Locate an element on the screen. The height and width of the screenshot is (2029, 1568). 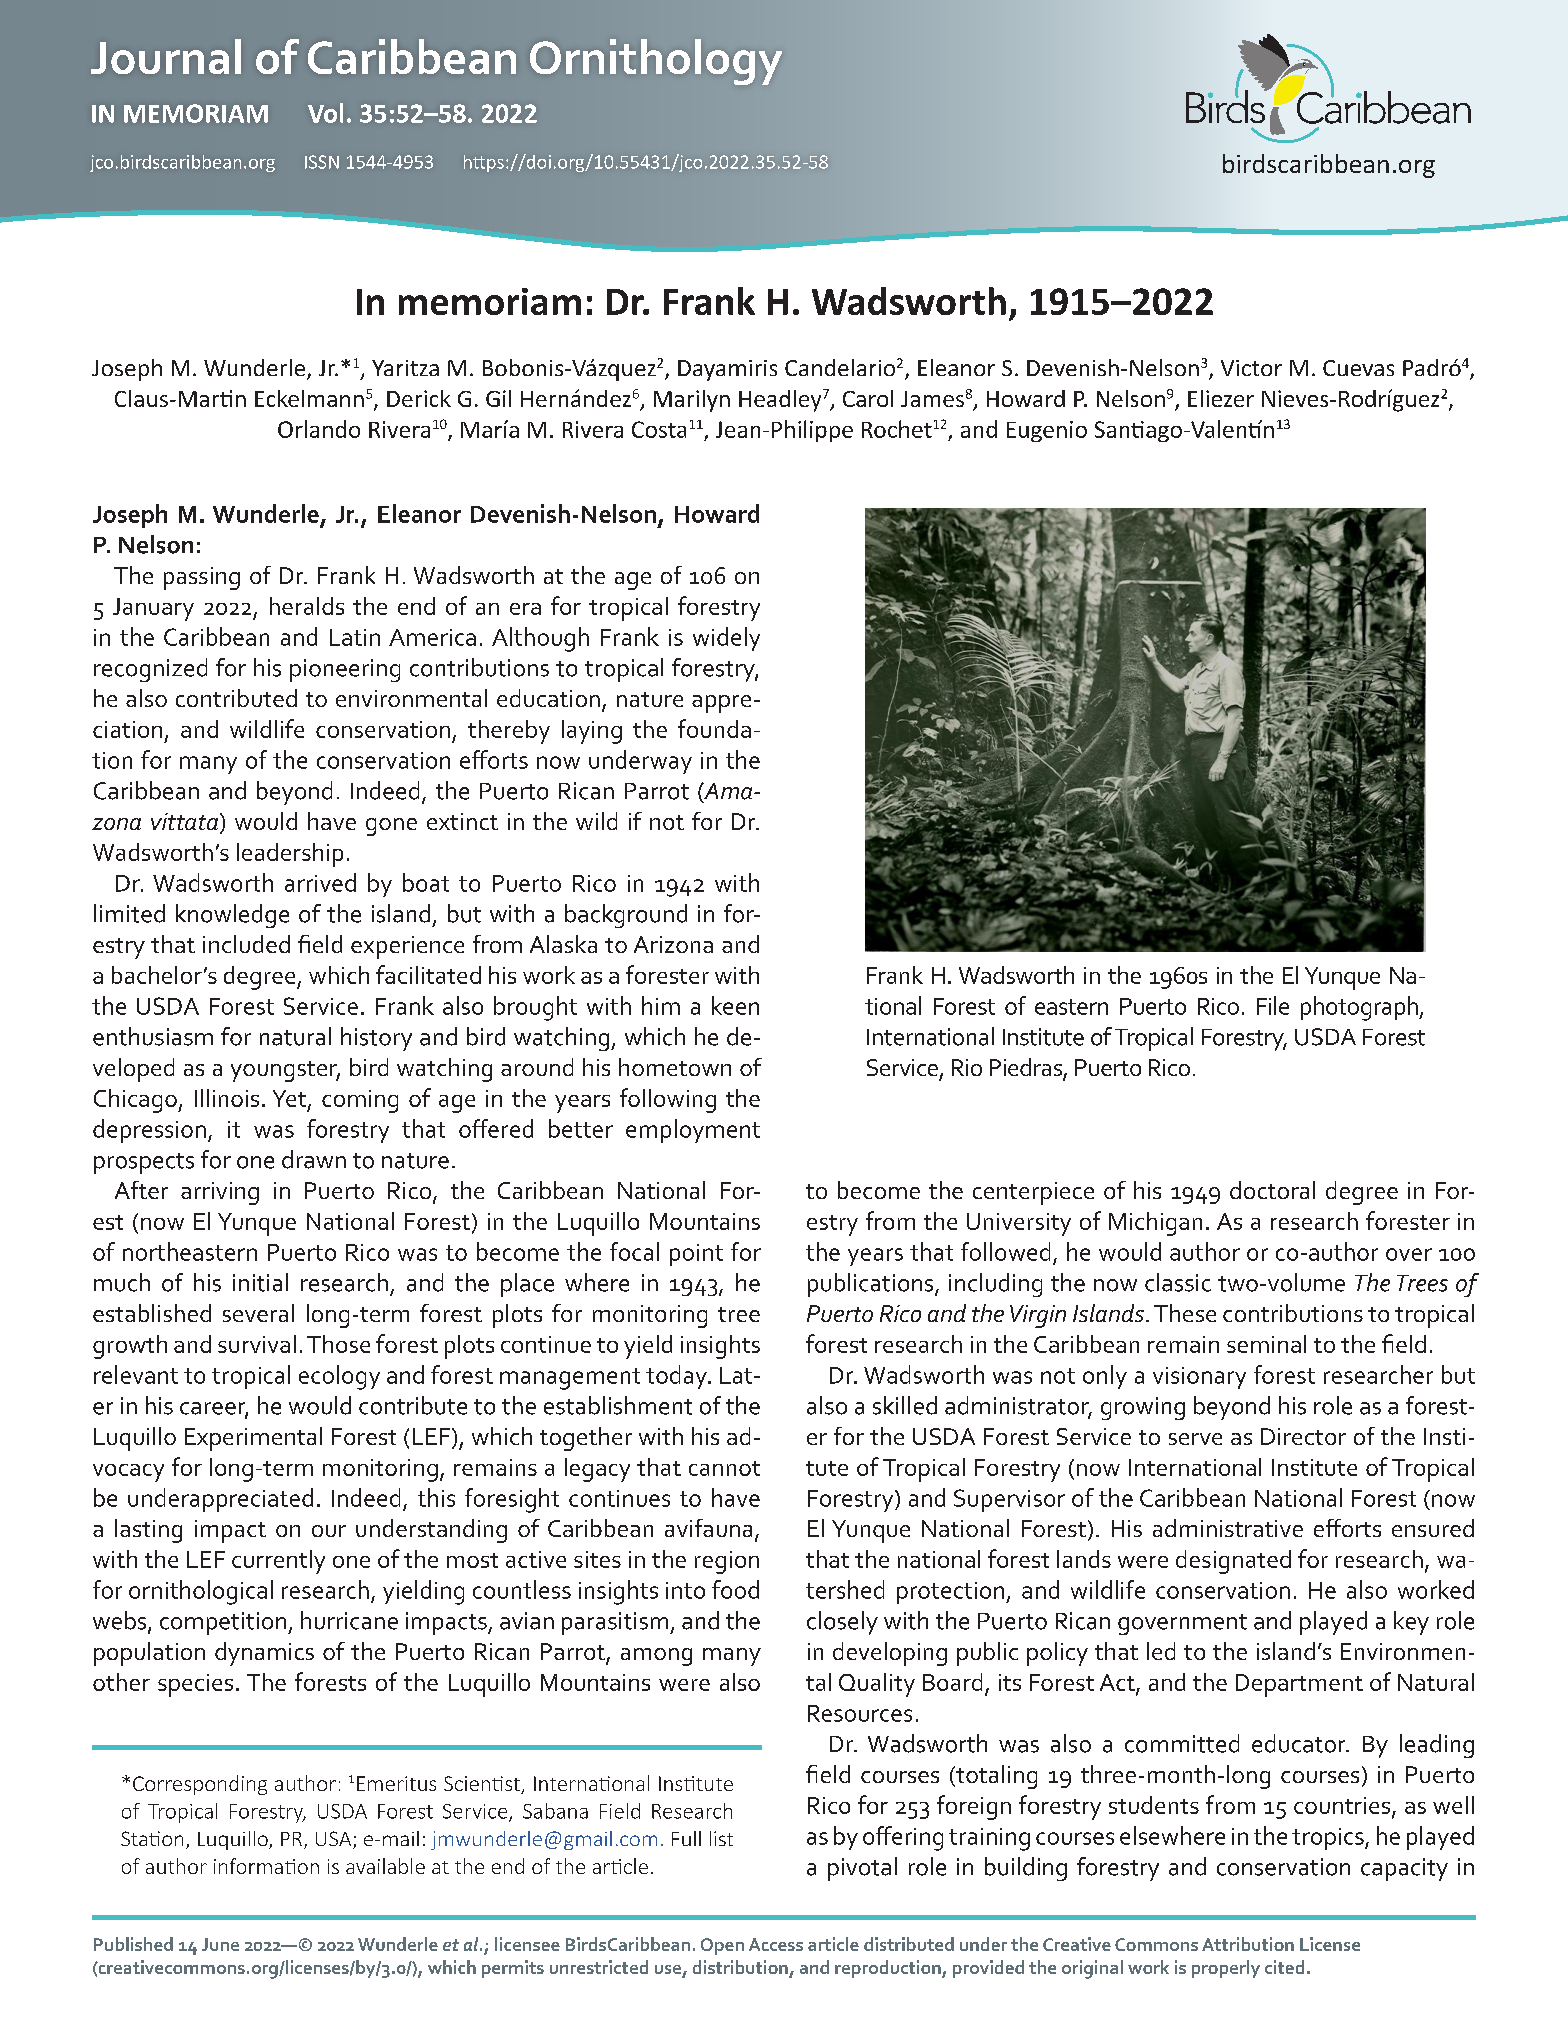
seminal is located at coordinates (1266, 1344).
